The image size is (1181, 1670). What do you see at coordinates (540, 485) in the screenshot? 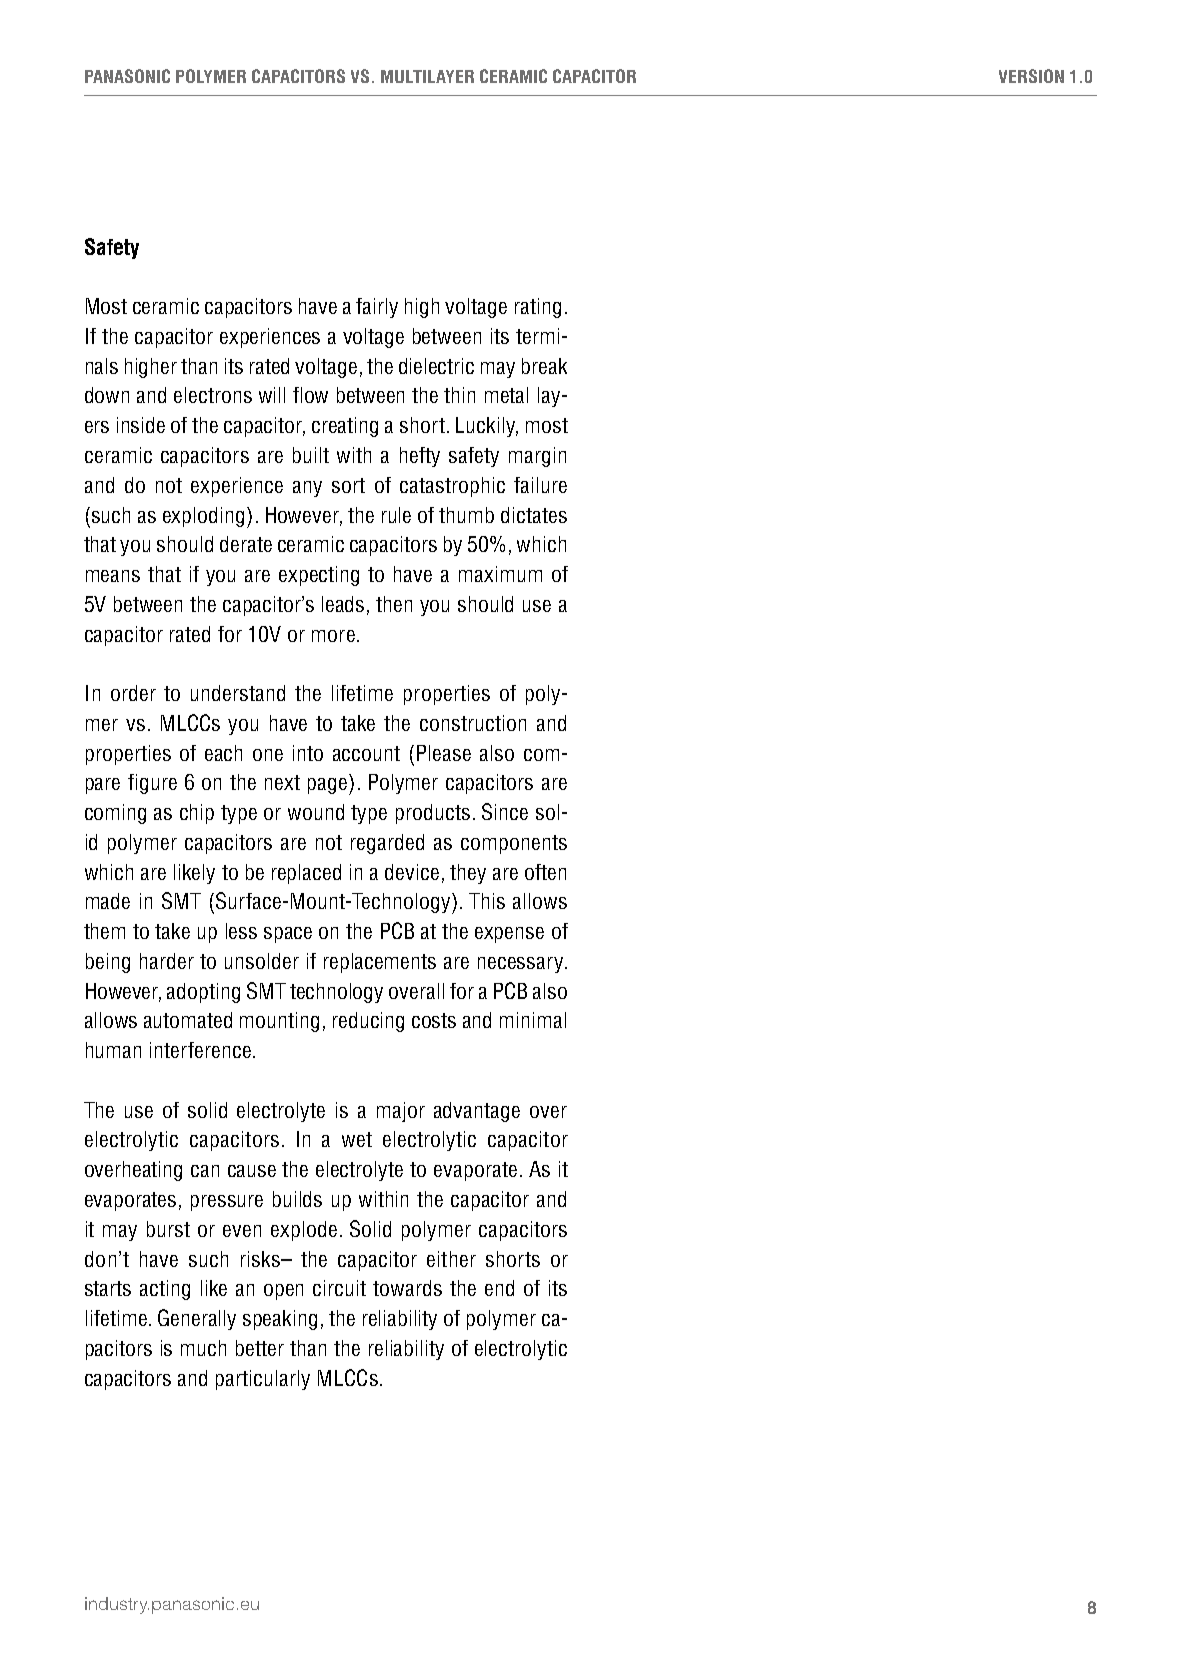
I see `failure` at bounding box center [540, 485].
